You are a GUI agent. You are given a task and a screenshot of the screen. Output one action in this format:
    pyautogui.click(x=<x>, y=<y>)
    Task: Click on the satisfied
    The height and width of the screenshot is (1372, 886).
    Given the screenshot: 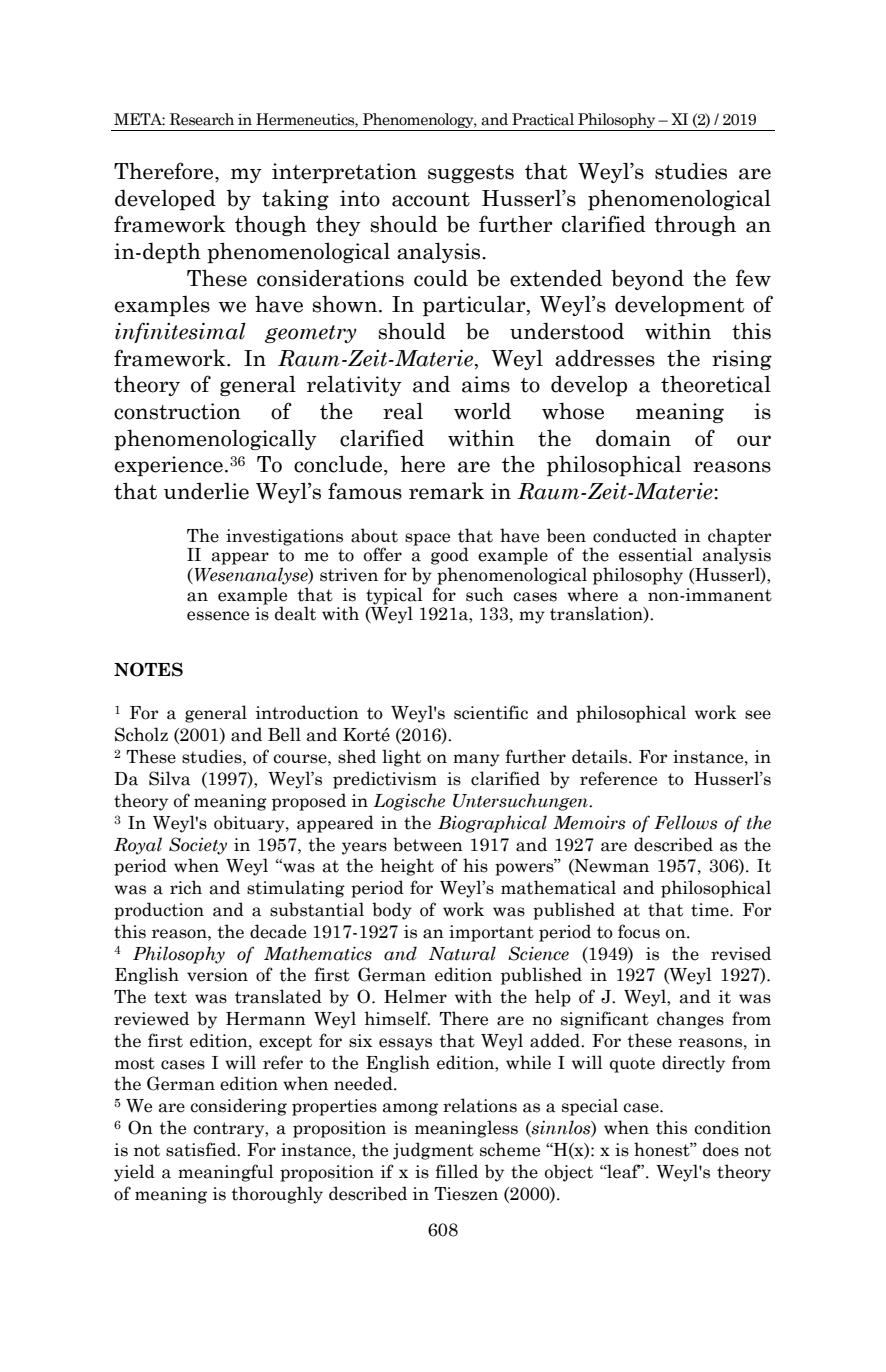 What is the action you would take?
    pyautogui.click(x=202, y=1149)
